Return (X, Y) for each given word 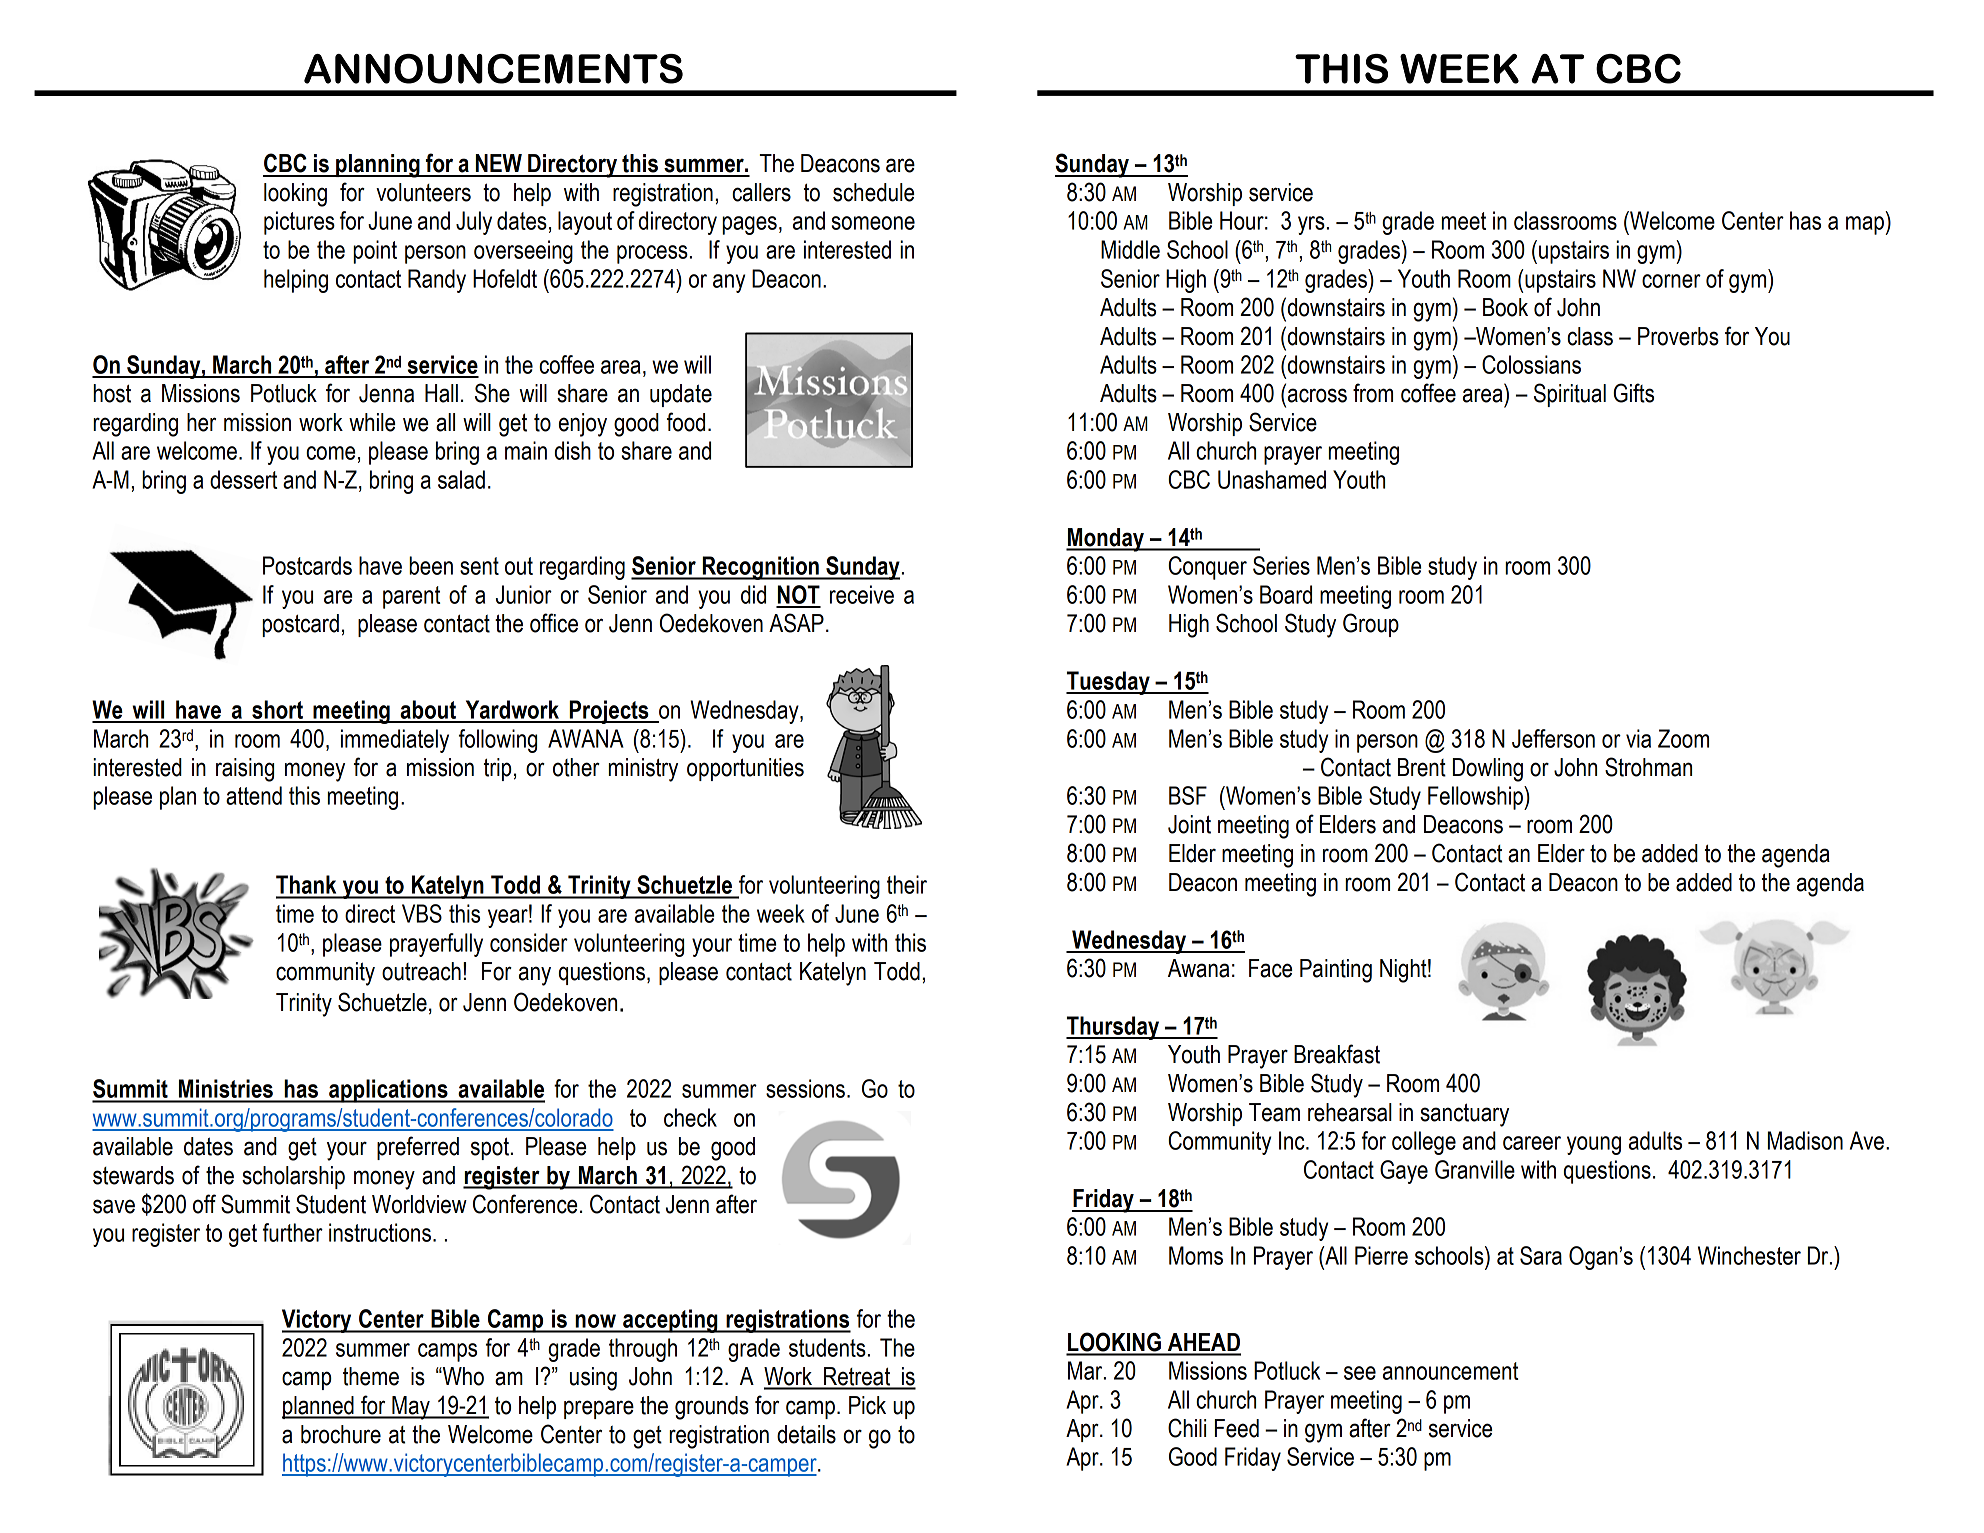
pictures (299, 223)
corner (1671, 281)
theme (371, 1376)
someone (873, 223)
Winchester (1749, 1255)
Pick (867, 1405)
